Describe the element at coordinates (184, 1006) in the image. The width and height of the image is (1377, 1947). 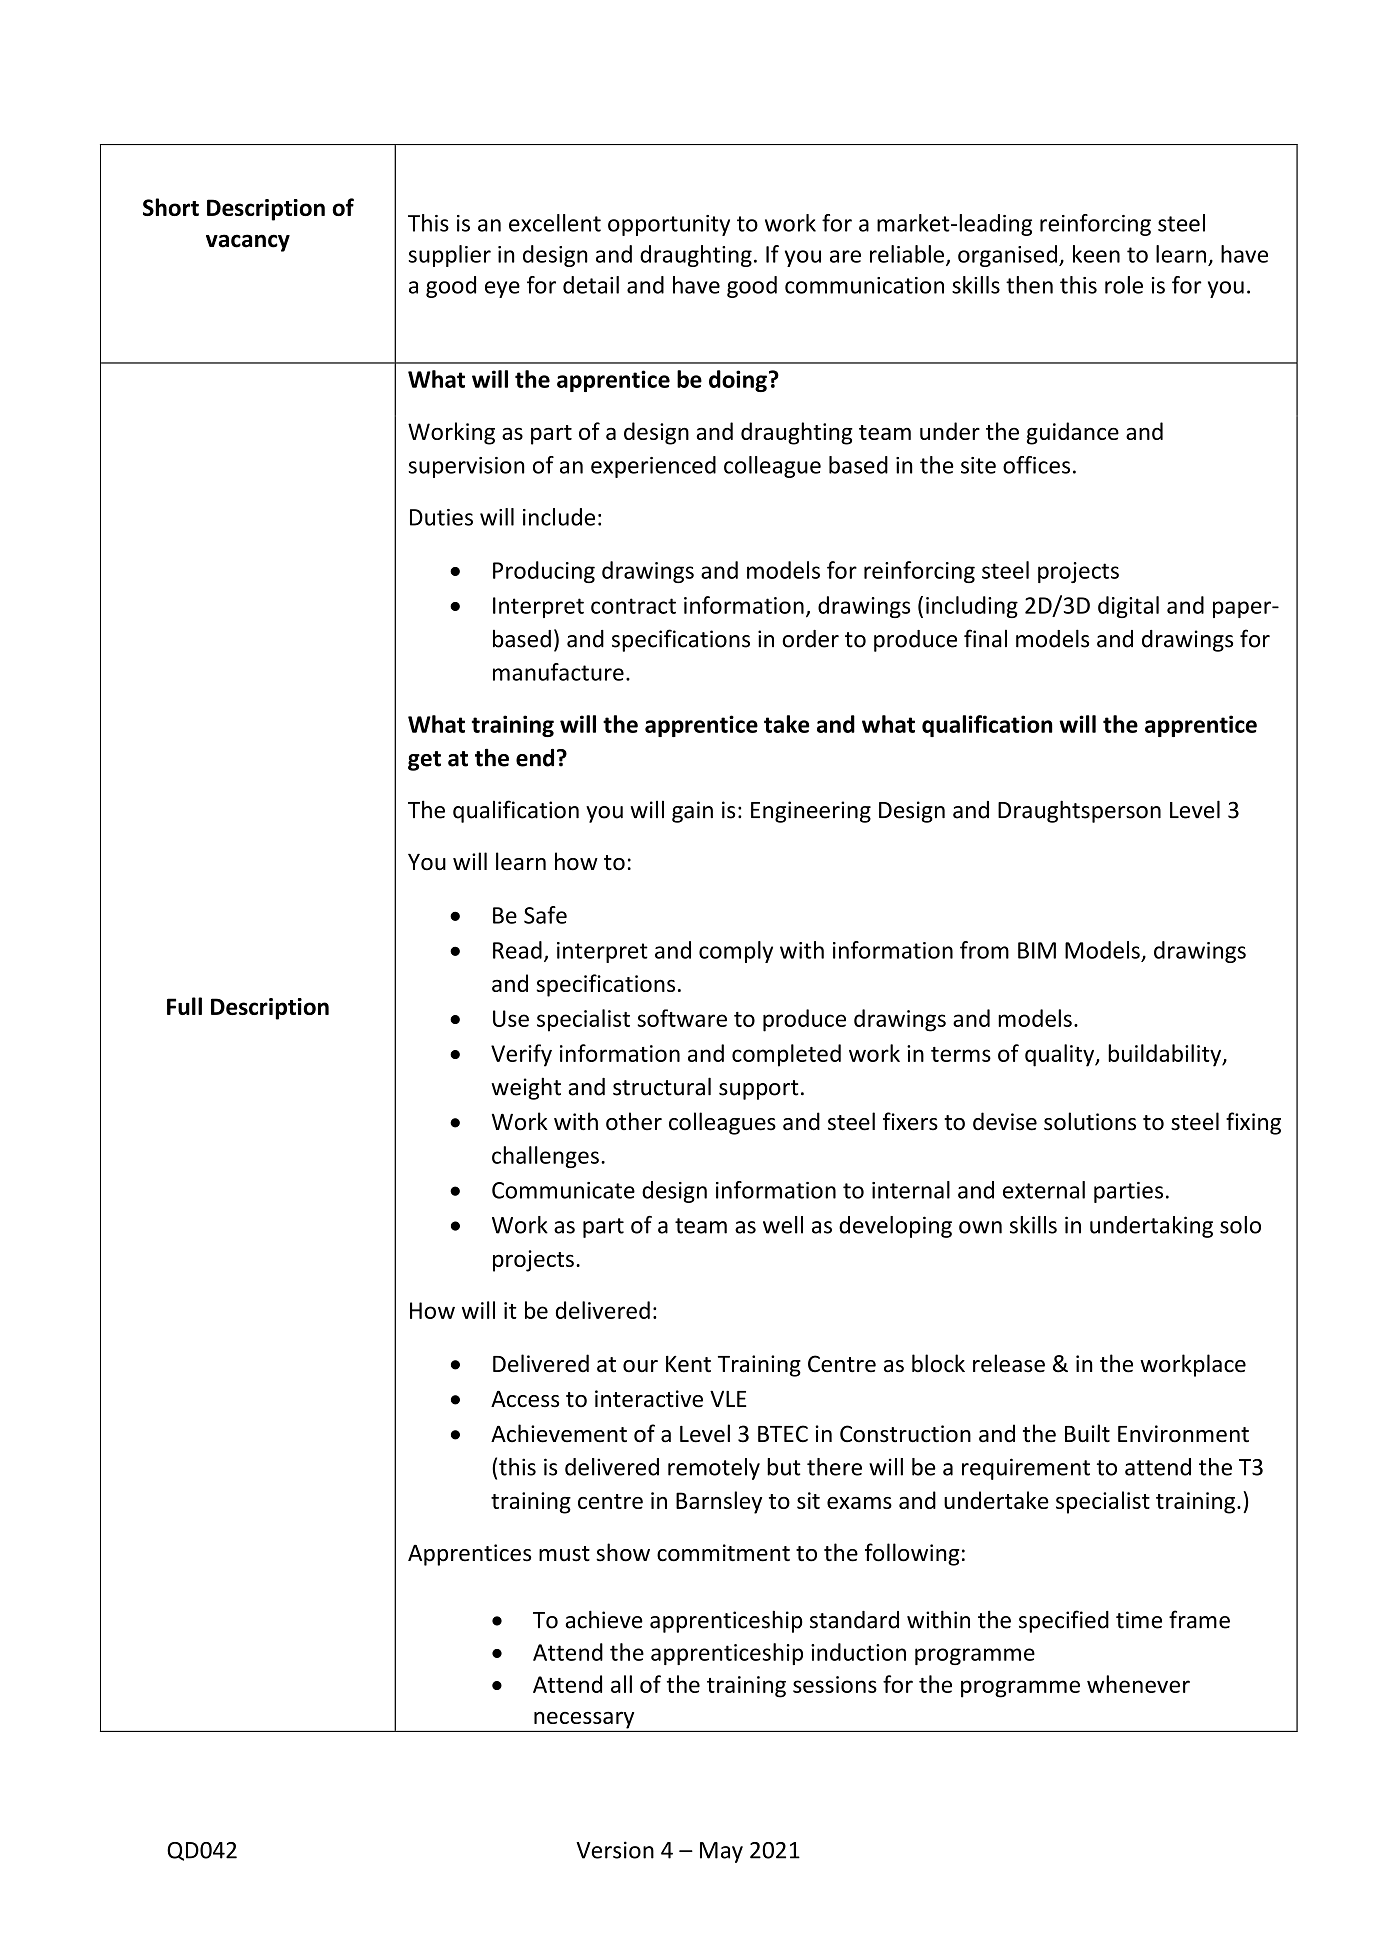
I see `Full` at that location.
